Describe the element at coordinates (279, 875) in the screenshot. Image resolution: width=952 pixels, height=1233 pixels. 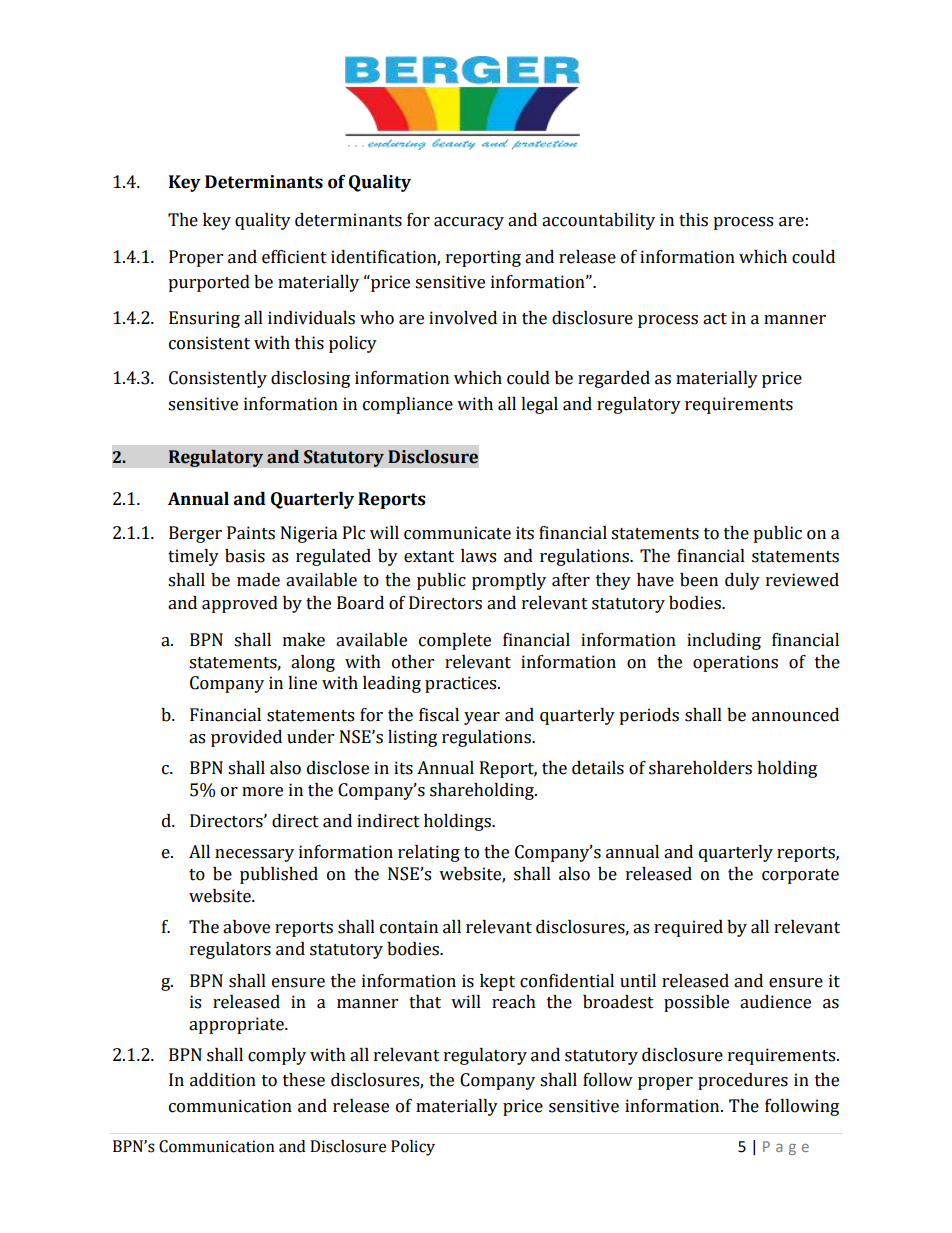
I see `published` at that location.
